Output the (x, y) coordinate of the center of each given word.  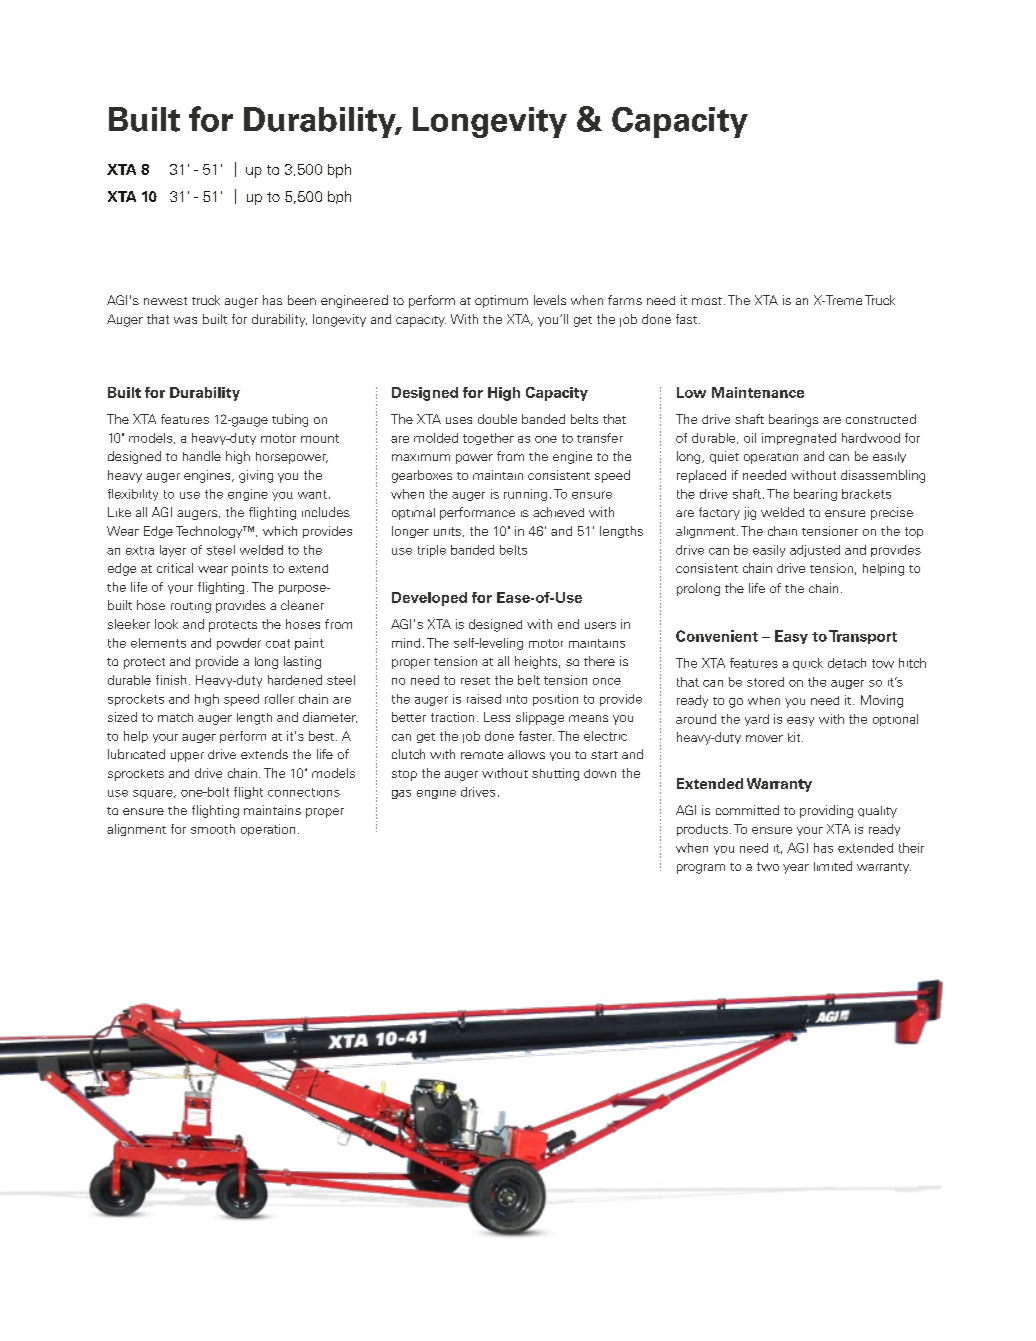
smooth (213, 829)
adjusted (815, 551)
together (488, 439)
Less (497, 717)
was (185, 320)
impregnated (799, 439)
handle (202, 456)
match (175, 717)
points (250, 569)
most (707, 301)
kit (795, 737)
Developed (429, 599)
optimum (501, 301)
